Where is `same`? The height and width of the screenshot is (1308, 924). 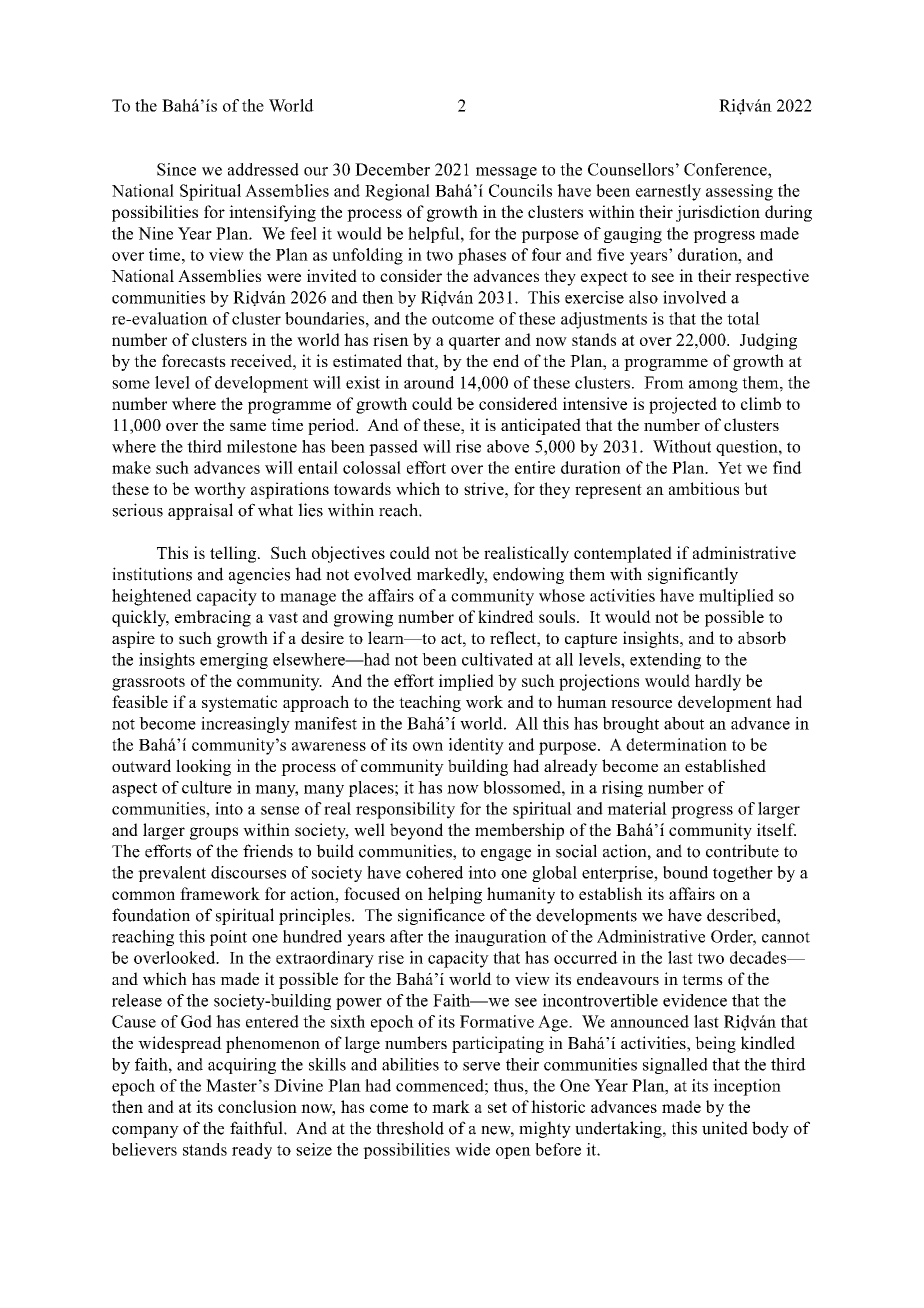
same is located at coordinates (248, 426).
